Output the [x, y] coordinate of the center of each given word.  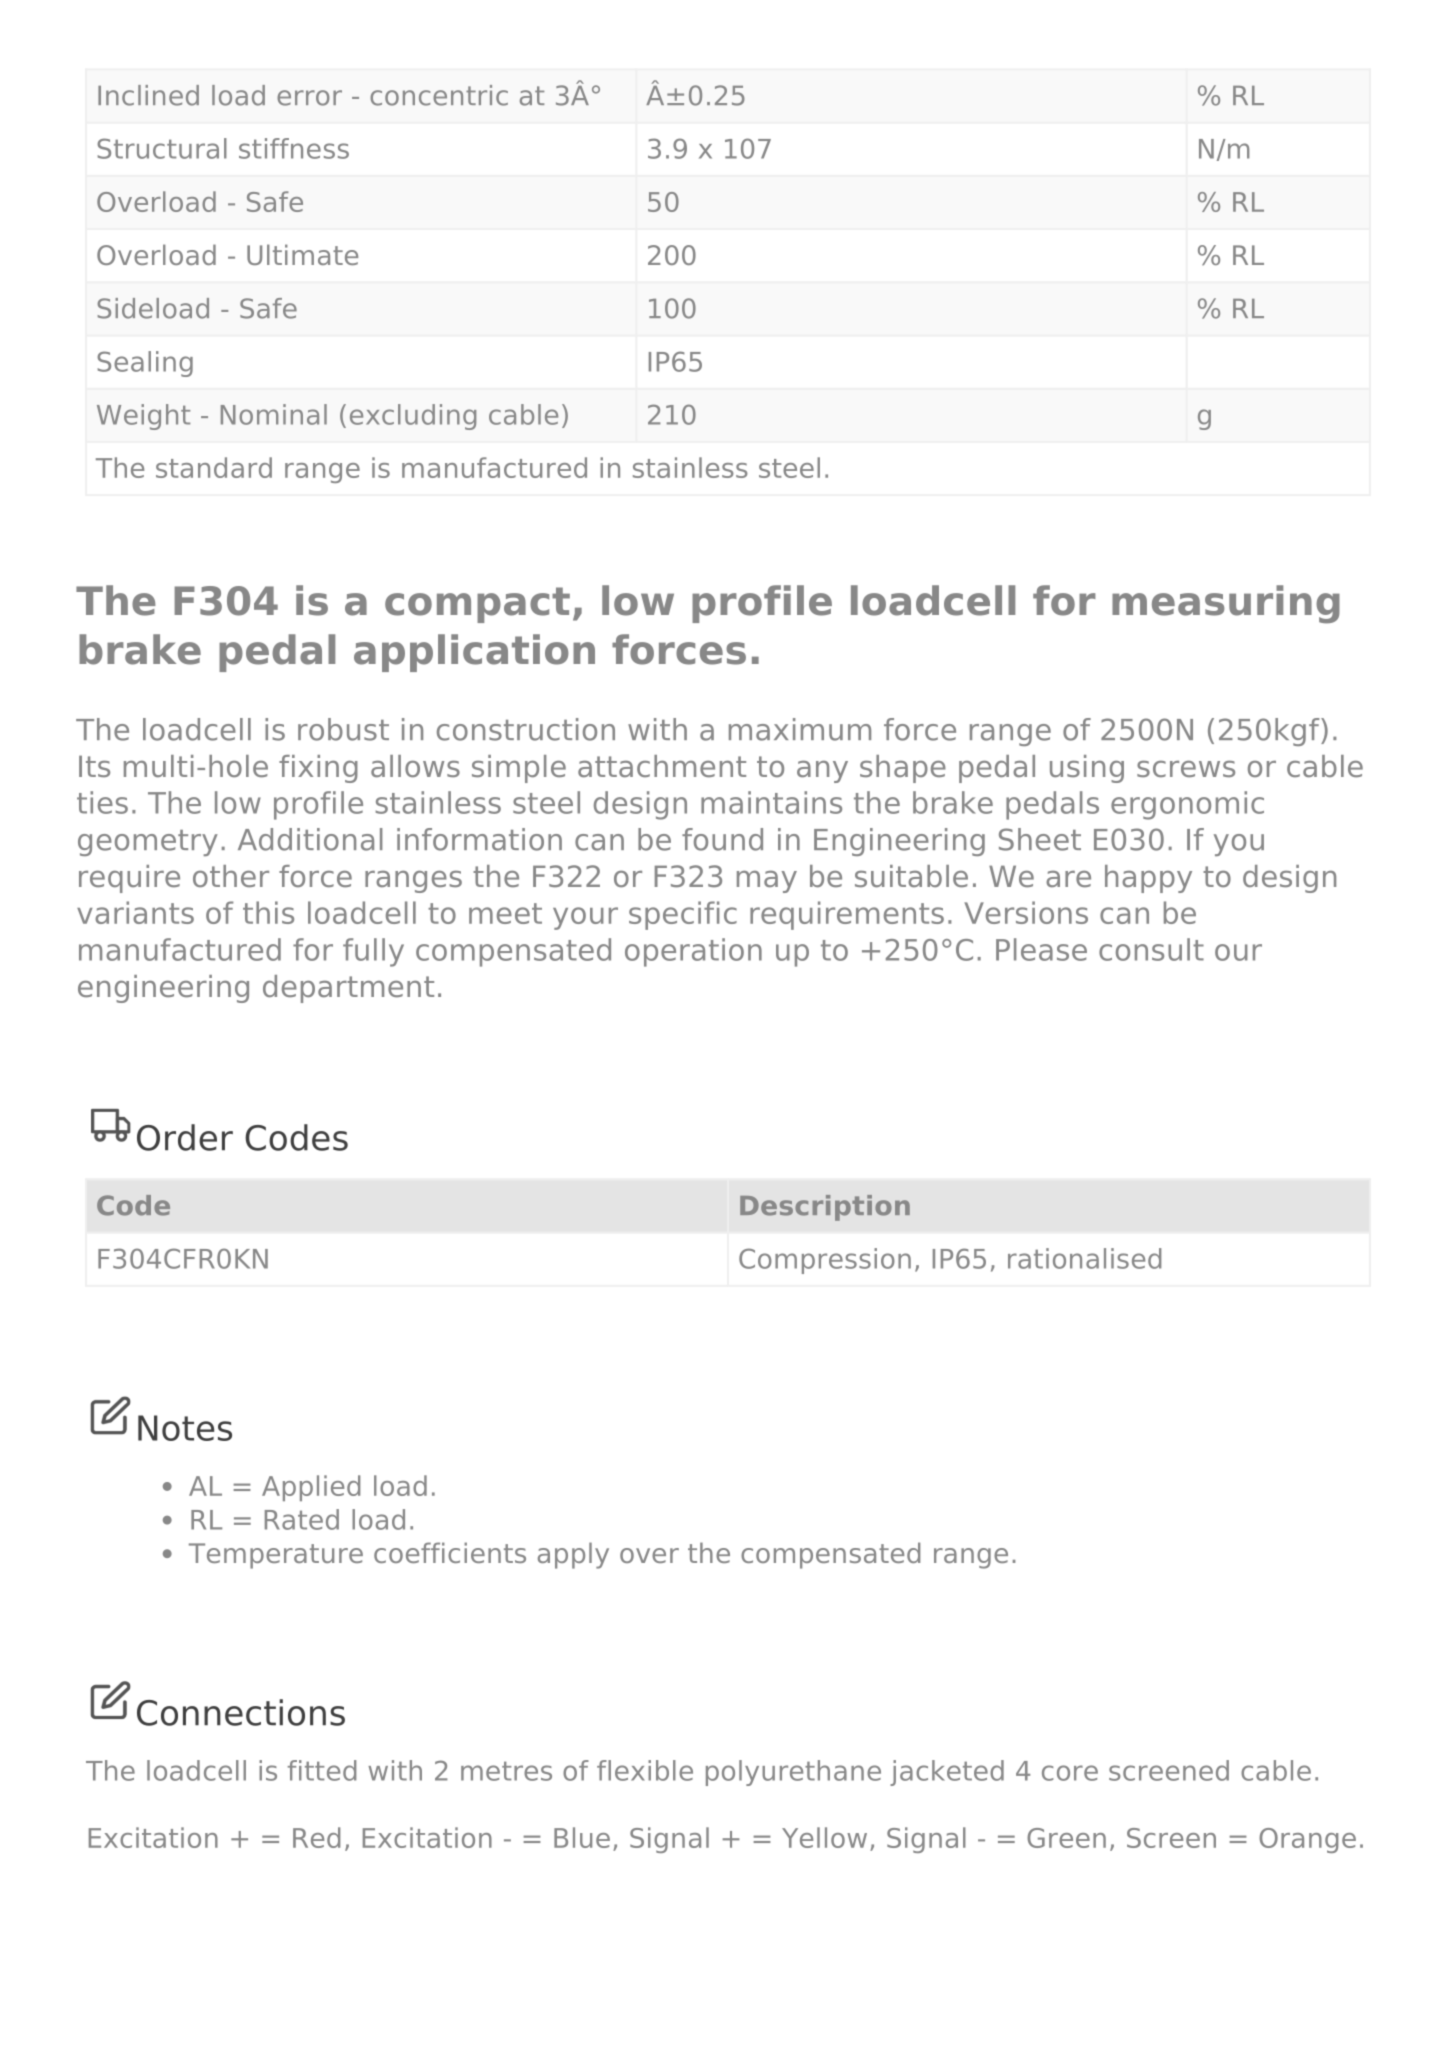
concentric [439, 95]
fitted [322, 1770]
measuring [1226, 604]
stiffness [294, 148]
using [1087, 769]
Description [825, 1208]
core [1070, 1773]
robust [343, 729]
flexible [645, 1770]
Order [185, 1137]
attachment [662, 766]
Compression [825, 1261]
